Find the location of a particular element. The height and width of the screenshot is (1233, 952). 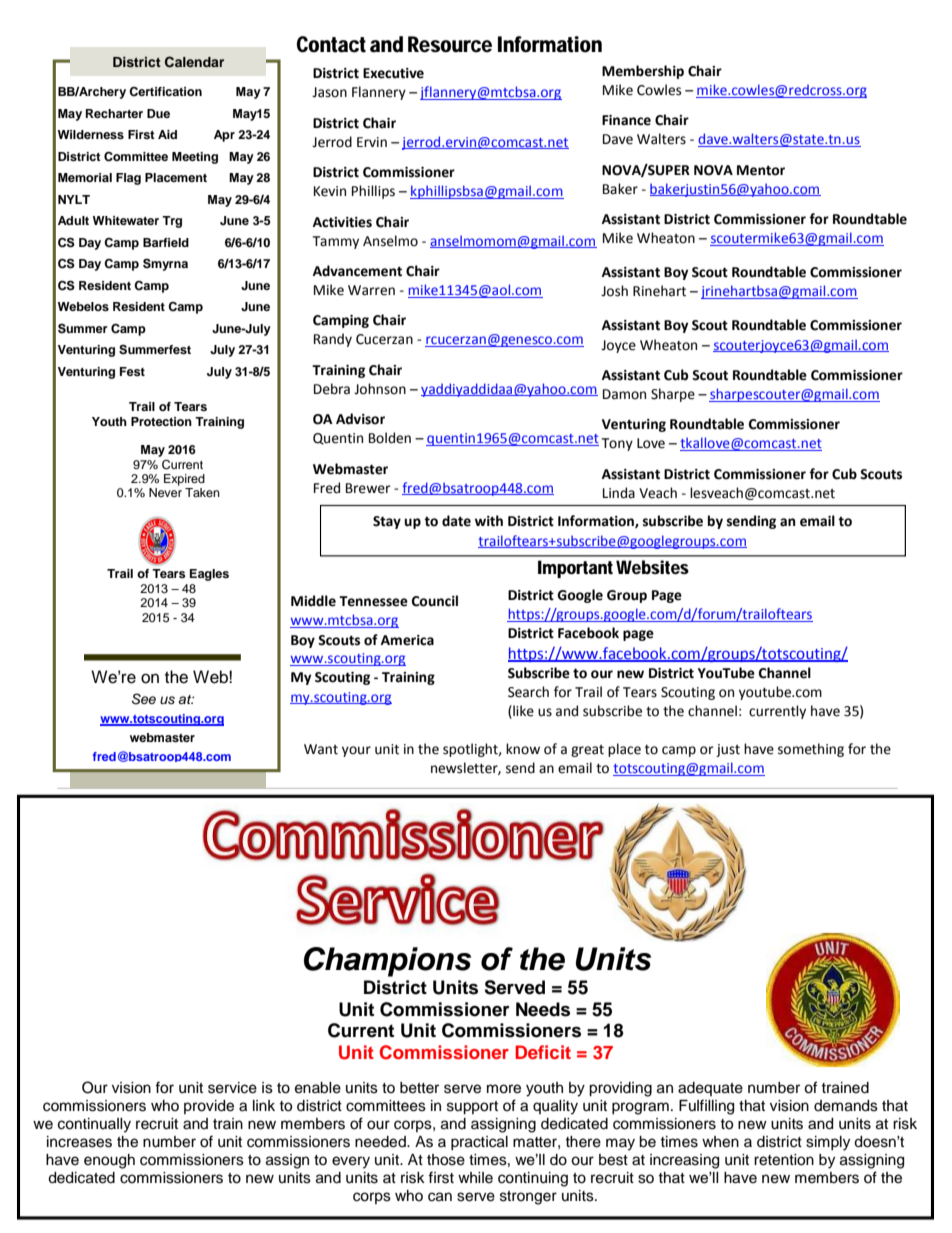

enough is located at coordinates (109, 1161).
